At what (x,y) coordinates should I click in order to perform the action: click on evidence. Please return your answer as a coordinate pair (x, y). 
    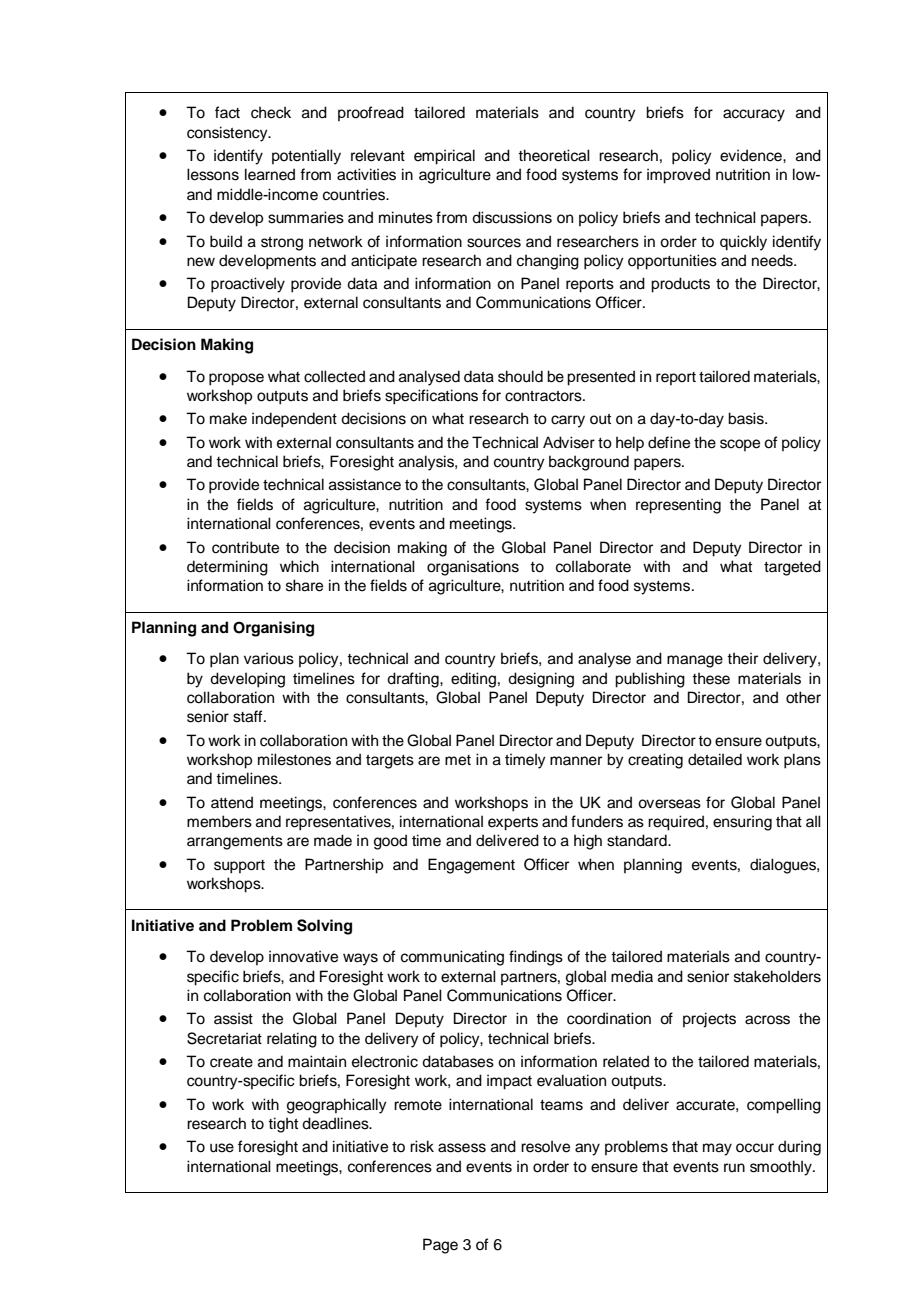
    Looking at the image, I should click on (752, 155).
